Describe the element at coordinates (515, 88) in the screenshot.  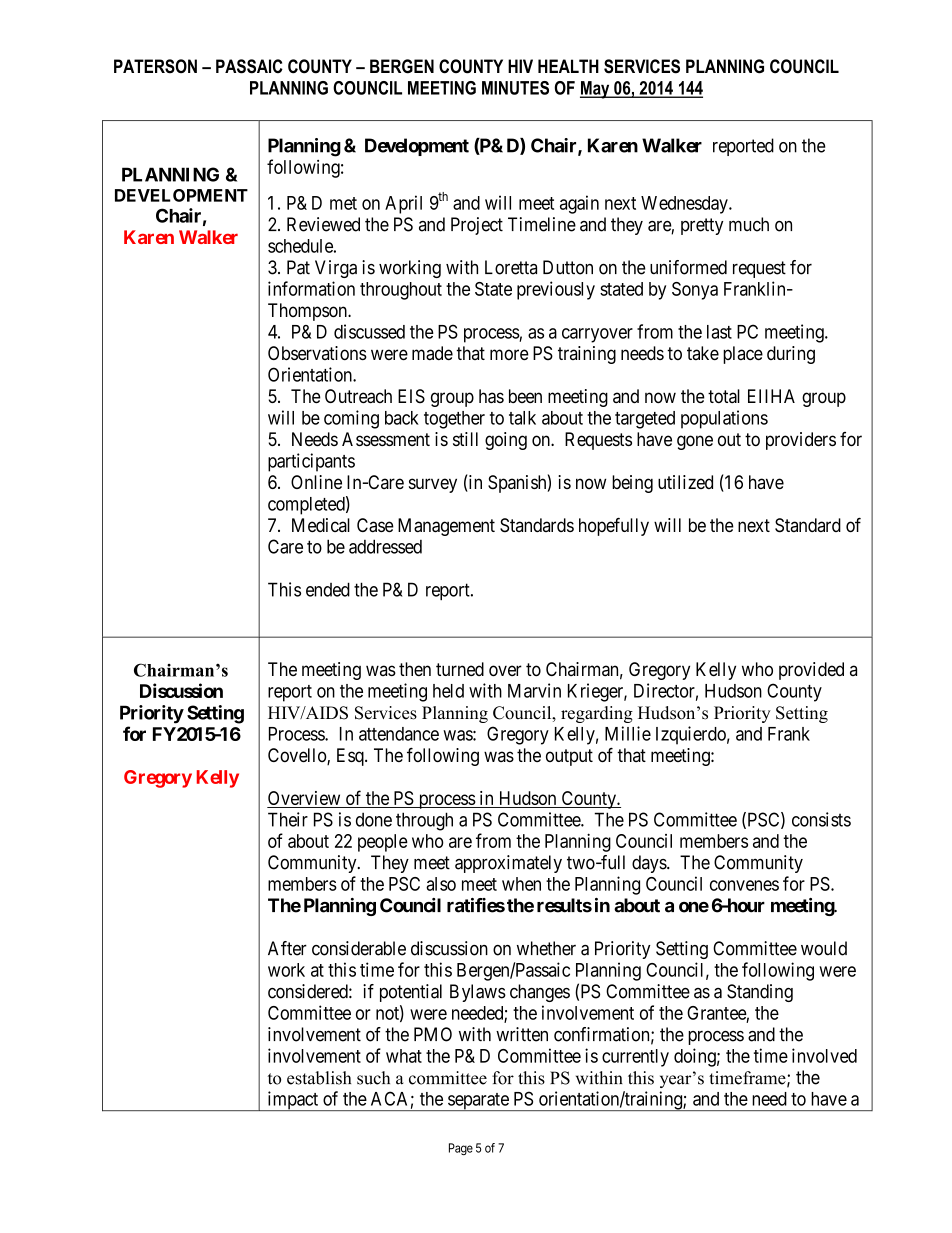
I see `MINUTES` at that location.
